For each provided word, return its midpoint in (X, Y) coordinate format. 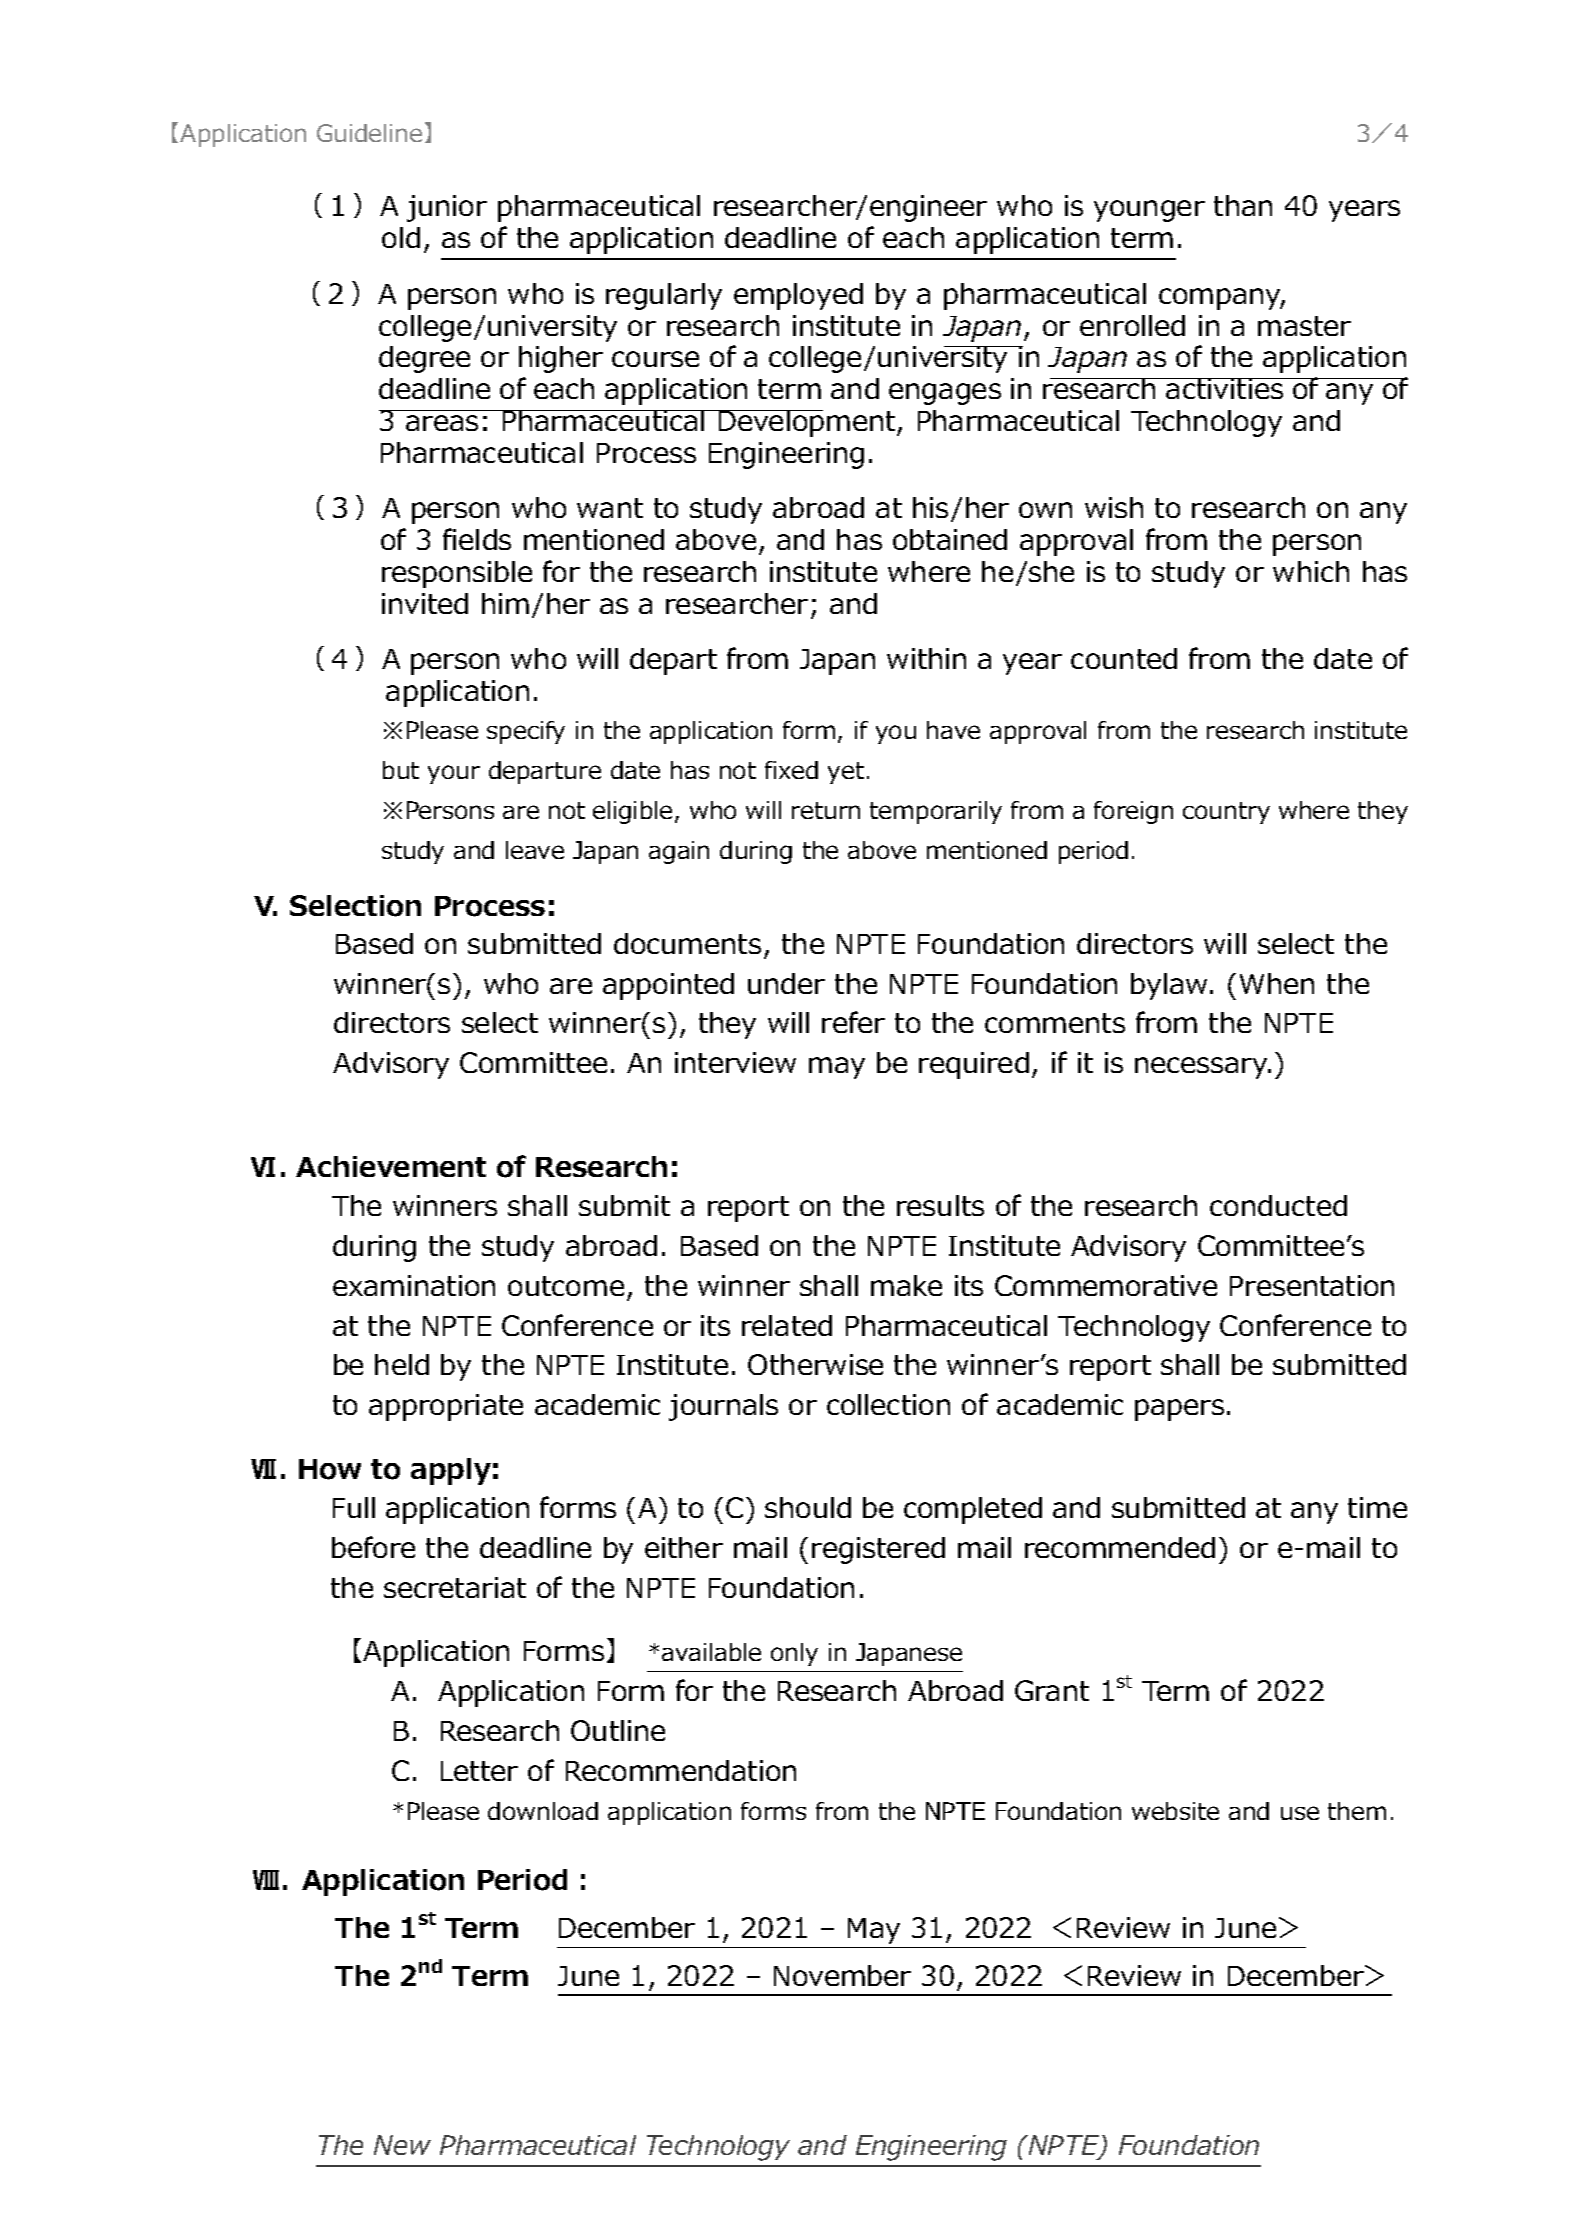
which (1311, 571)
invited (425, 603)
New (402, 2145)
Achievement (391, 1166)
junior (447, 208)
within (926, 658)
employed (798, 296)
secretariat (455, 1587)
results (940, 1205)
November (842, 1975)
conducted (1278, 1205)
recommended (1120, 1547)
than (1243, 205)
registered (878, 1550)
